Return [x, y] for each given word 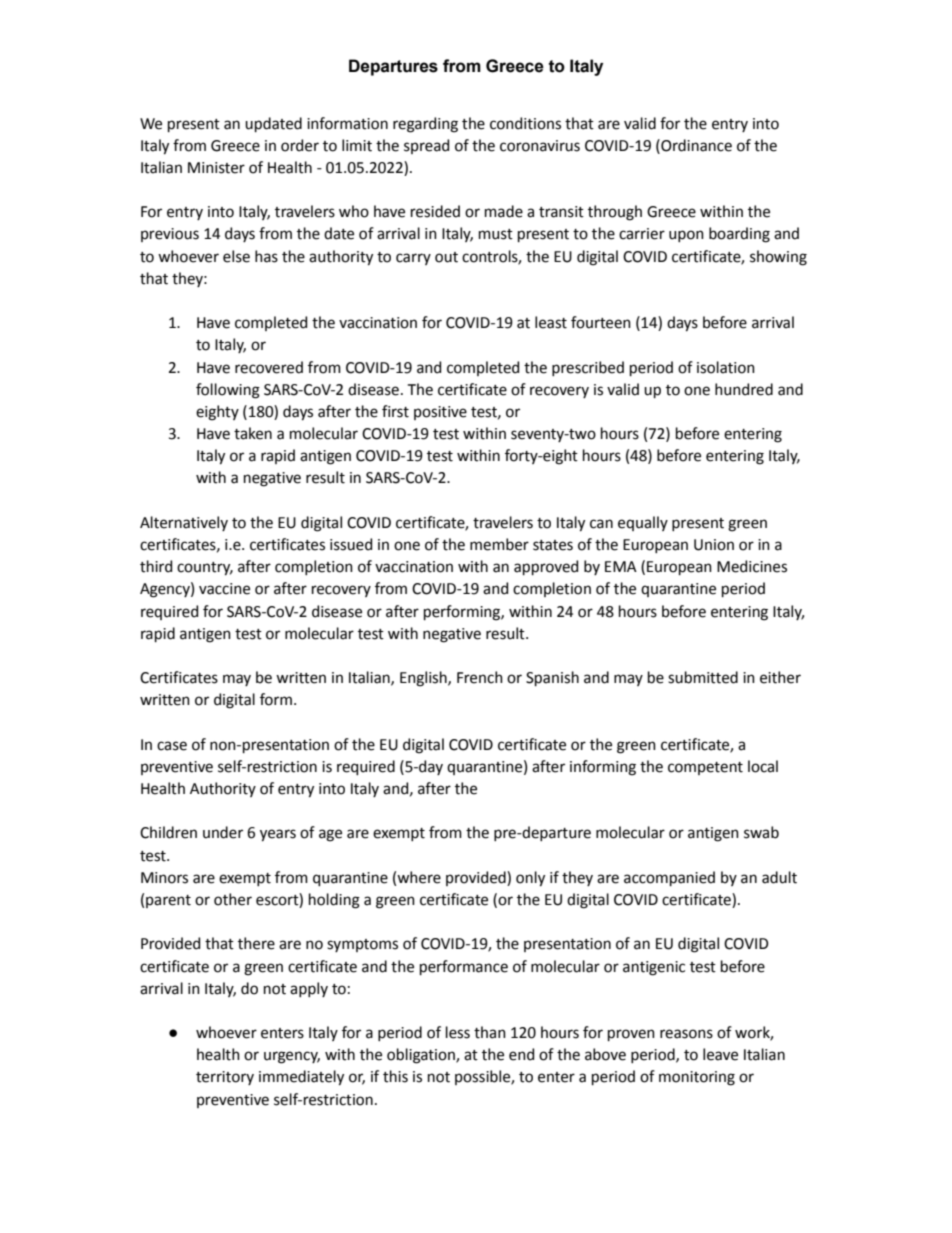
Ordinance [695, 145]
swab [761, 832]
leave [720, 1054]
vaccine [224, 589]
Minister [216, 168]
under [223, 832]
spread [426, 146]
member [499, 544]
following [228, 391]
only [530, 879]
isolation [726, 367]
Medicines [752, 566]
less [458, 1032]
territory [225, 1078]
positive [440, 413]
